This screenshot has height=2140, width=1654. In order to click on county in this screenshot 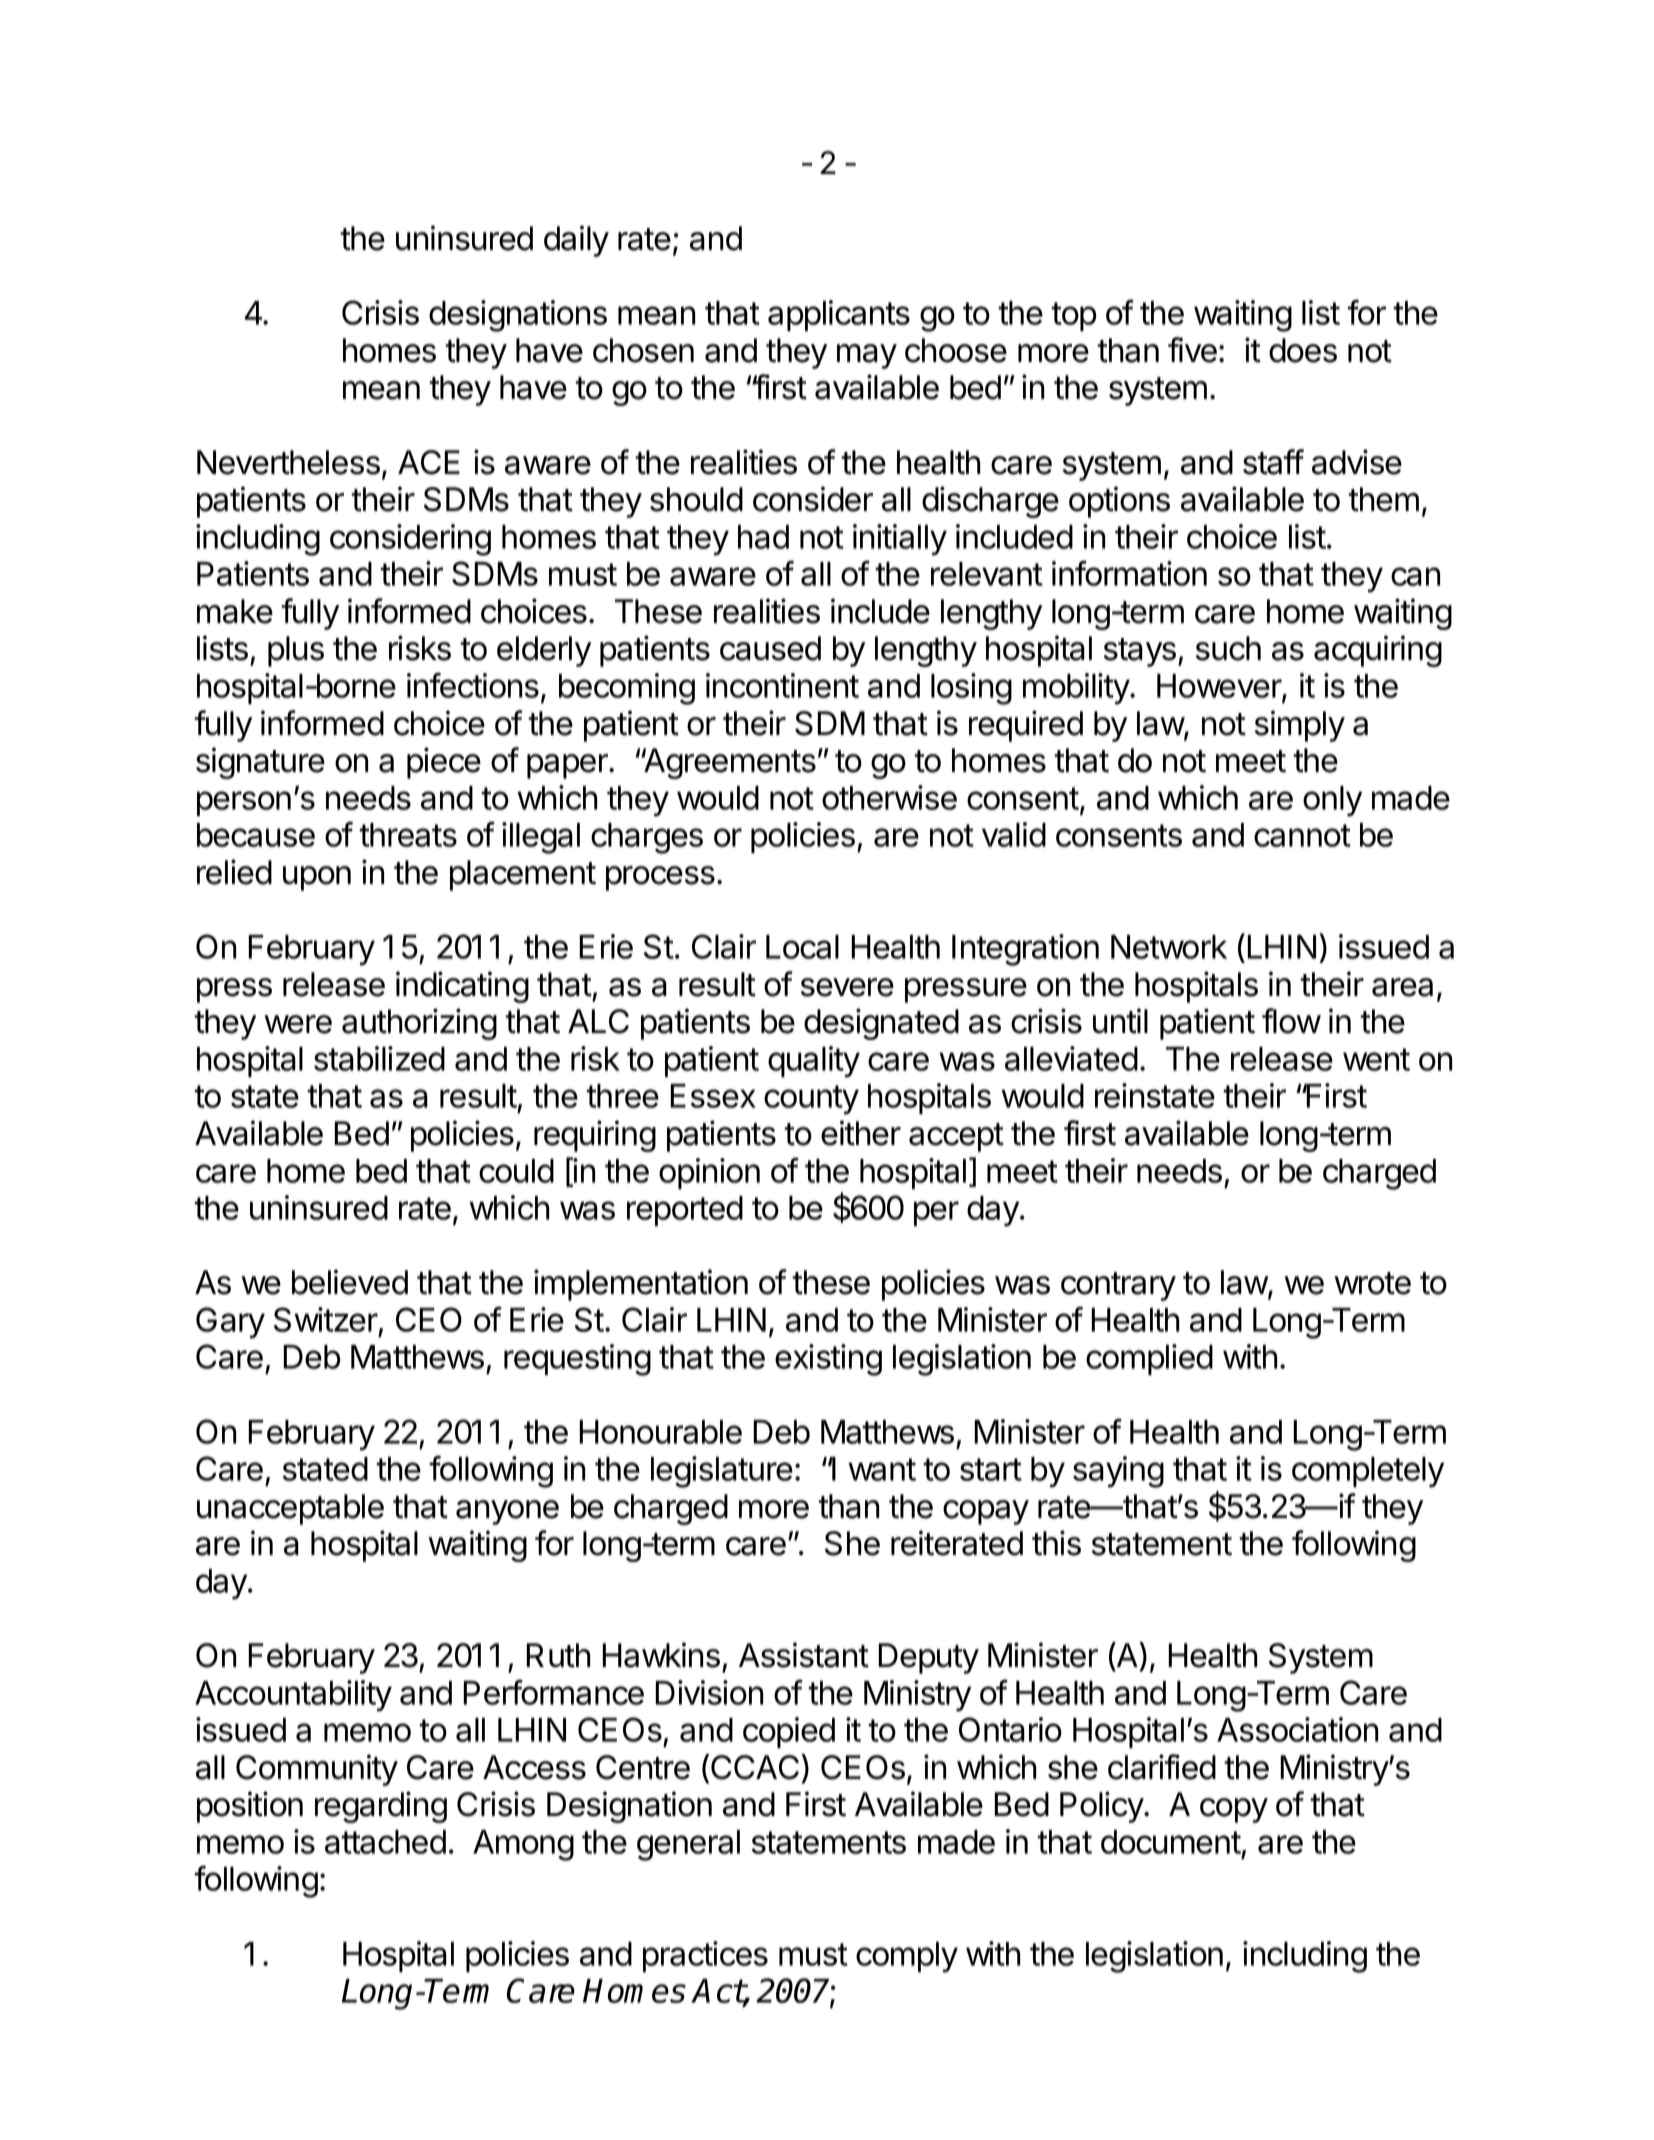, I will do `click(811, 1100)`.
